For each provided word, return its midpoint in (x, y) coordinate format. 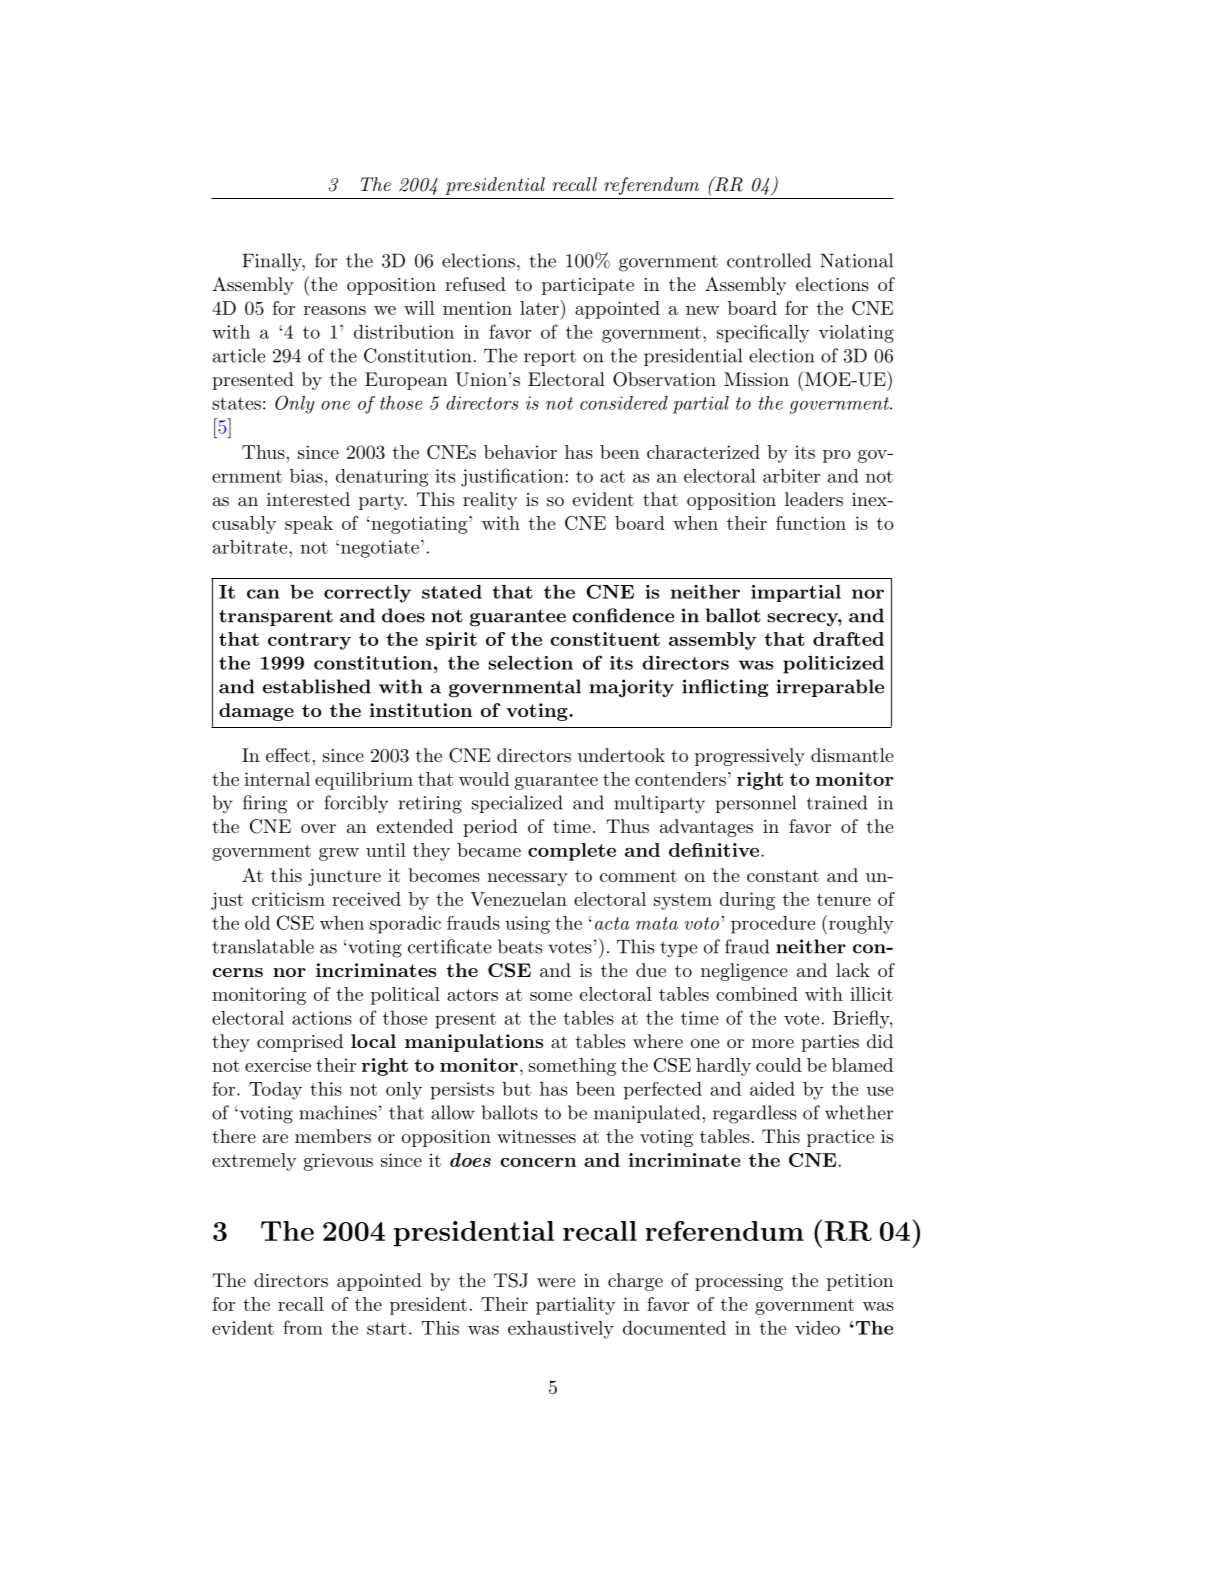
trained (837, 802)
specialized (517, 804)
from (303, 1327)
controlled (769, 260)
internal (277, 779)
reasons (335, 310)
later (540, 307)
